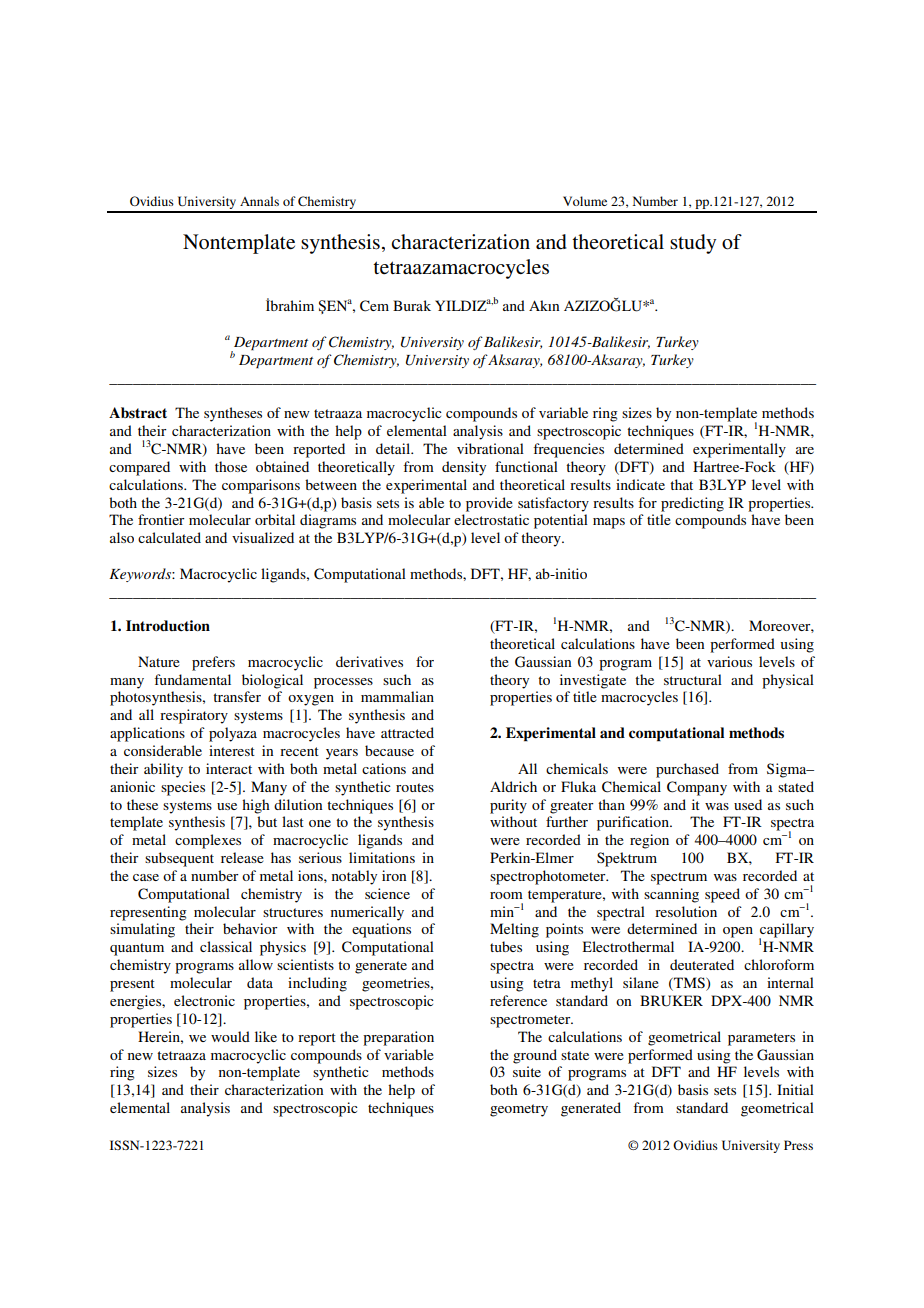 This document has height=1308, width=924. What do you see at coordinates (259, 201) in the document?
I see `Annals` at bounding box center [259, 201].
